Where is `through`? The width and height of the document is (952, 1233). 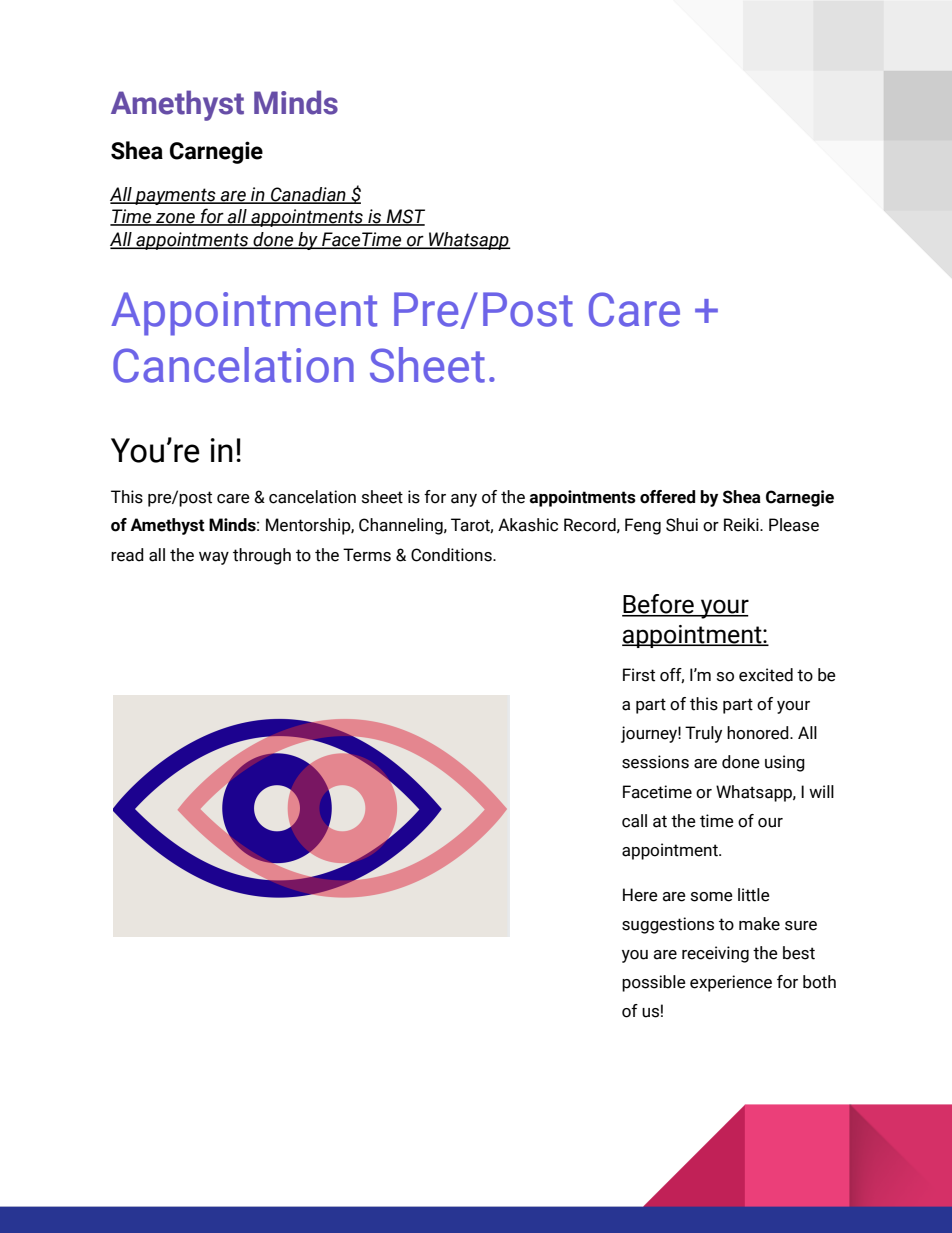
through is located at coordinates (262, 556).
